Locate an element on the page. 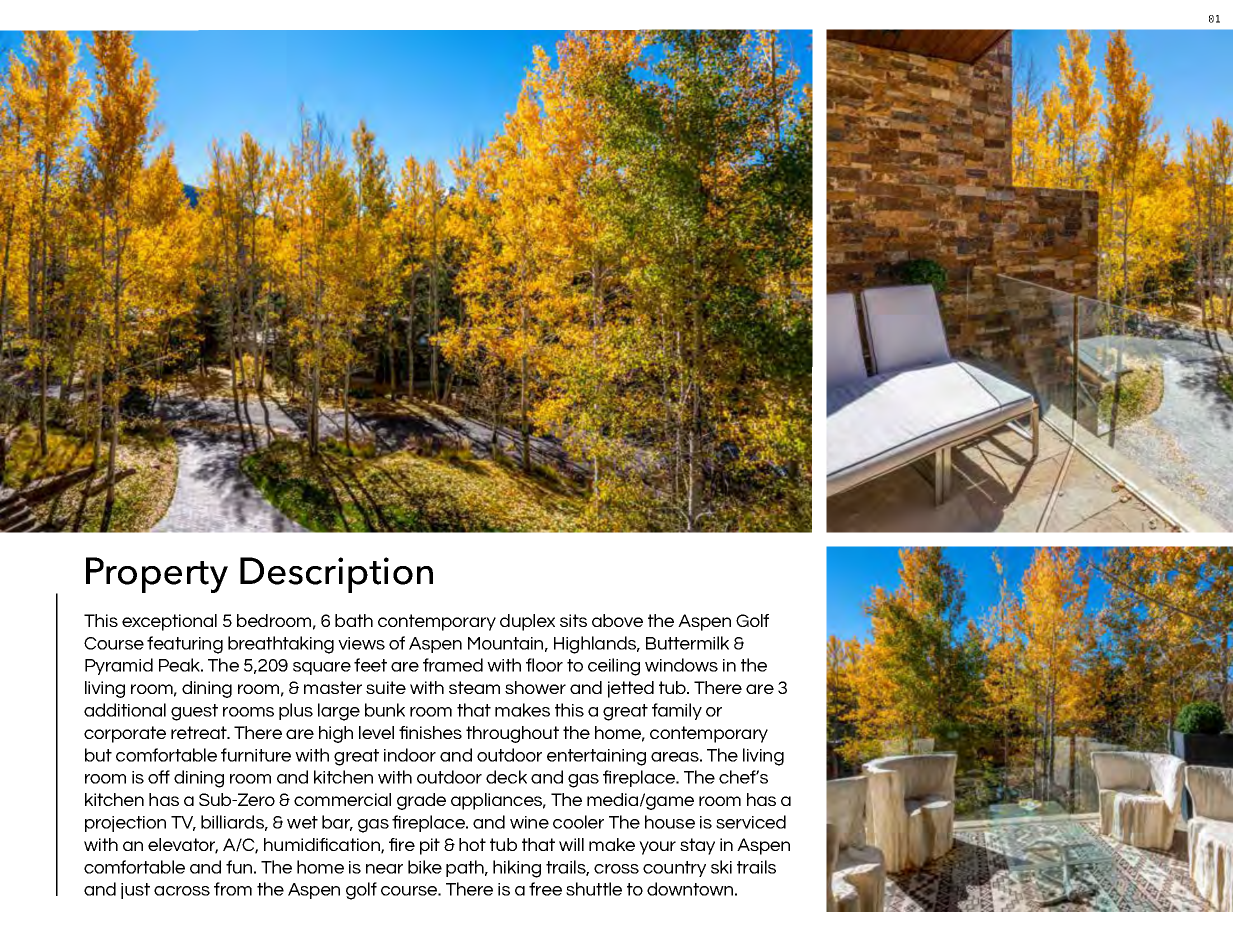  Property is located at coordinates (157, 575).
